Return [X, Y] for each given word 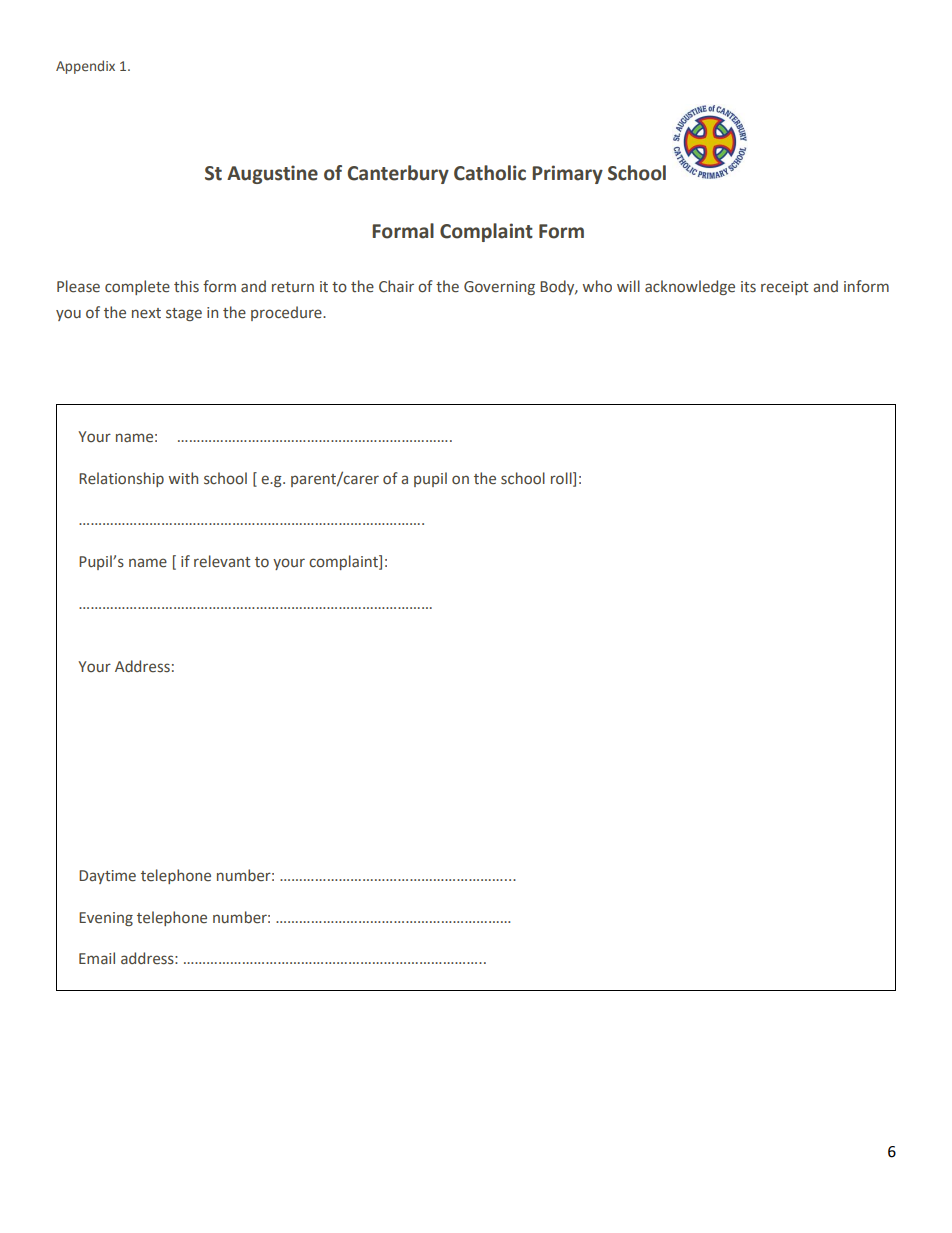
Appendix [85, 67]
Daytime [107, 877]
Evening [106, 919]
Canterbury [398, 174]
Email [97, 958]
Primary [567, 174]
